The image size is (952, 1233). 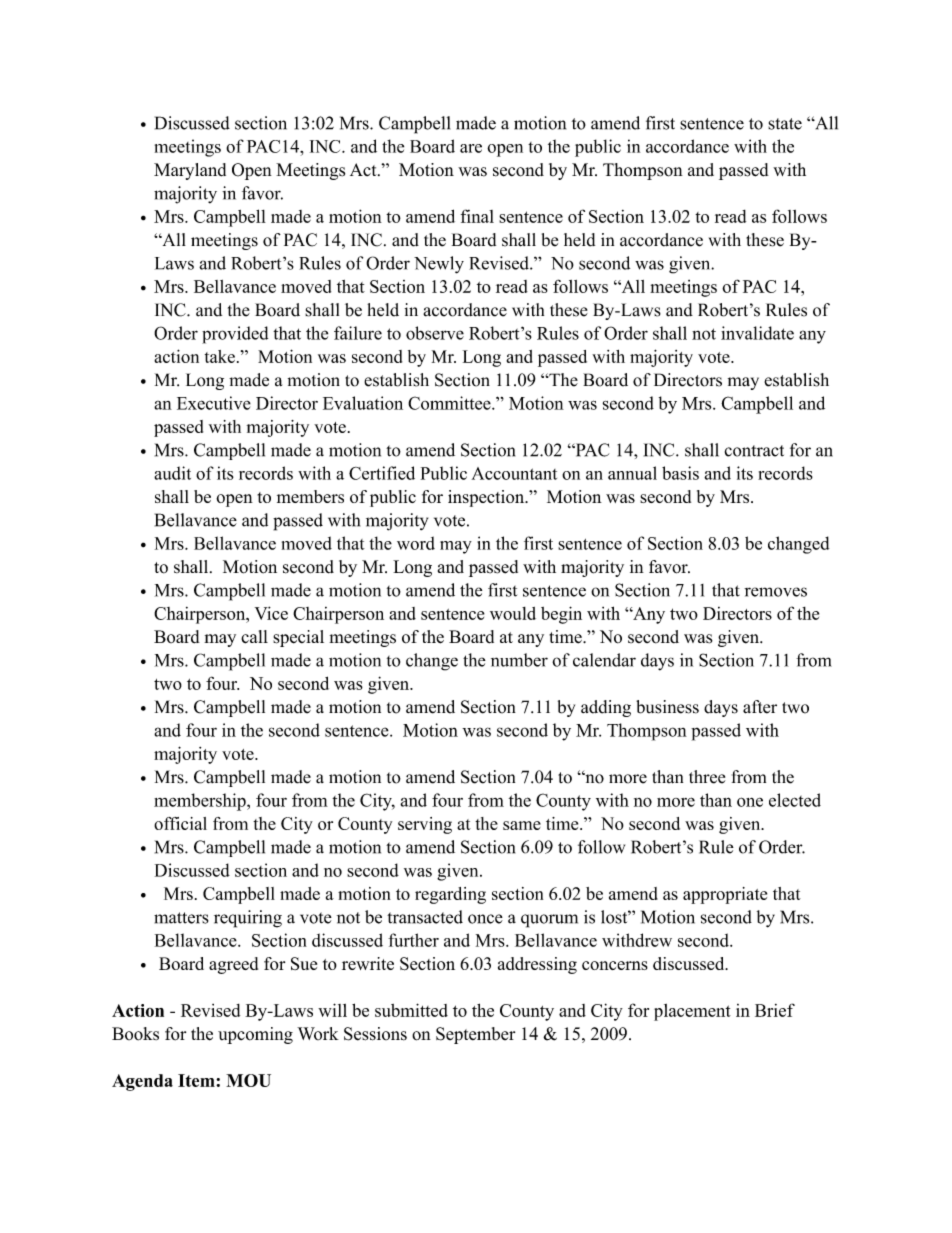 I want to click on one, so click(x=750, y=802).
